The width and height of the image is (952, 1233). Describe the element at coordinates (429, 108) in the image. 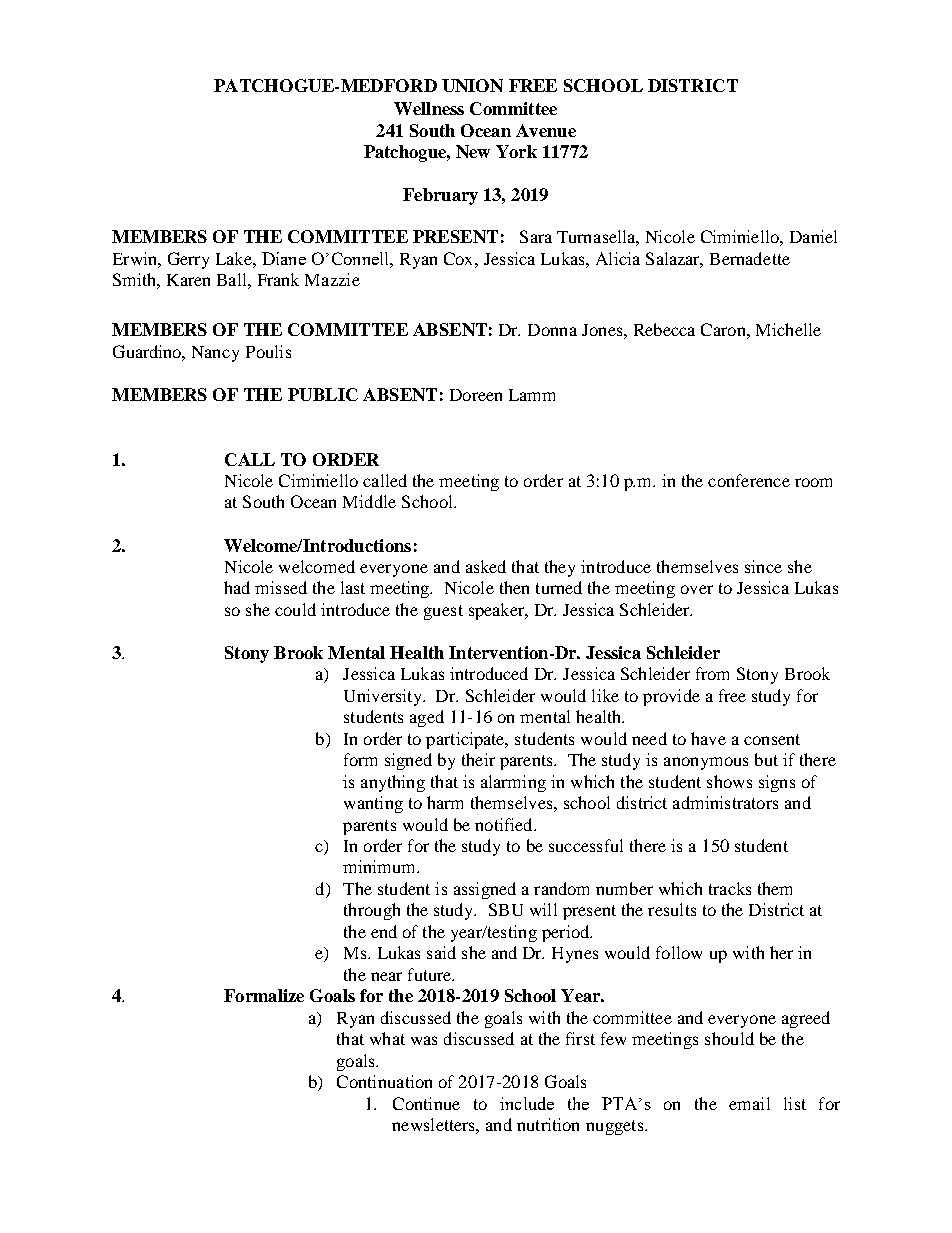

I see `Wellness` at that location.
